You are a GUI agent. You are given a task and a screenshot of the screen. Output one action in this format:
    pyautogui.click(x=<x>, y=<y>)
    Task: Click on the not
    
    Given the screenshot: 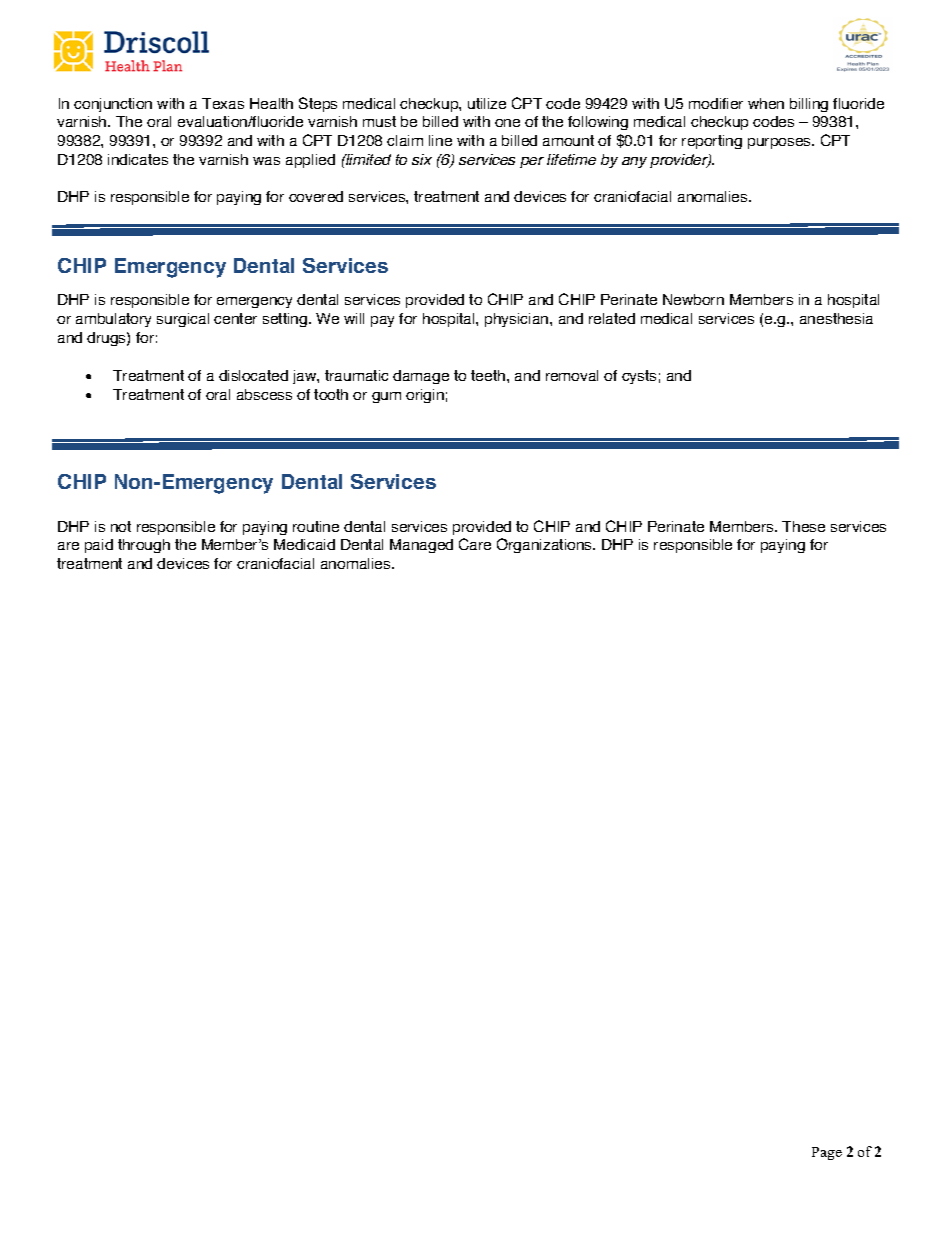 What is the action you would take?
    pyautogui.click(x=121, y=526)
